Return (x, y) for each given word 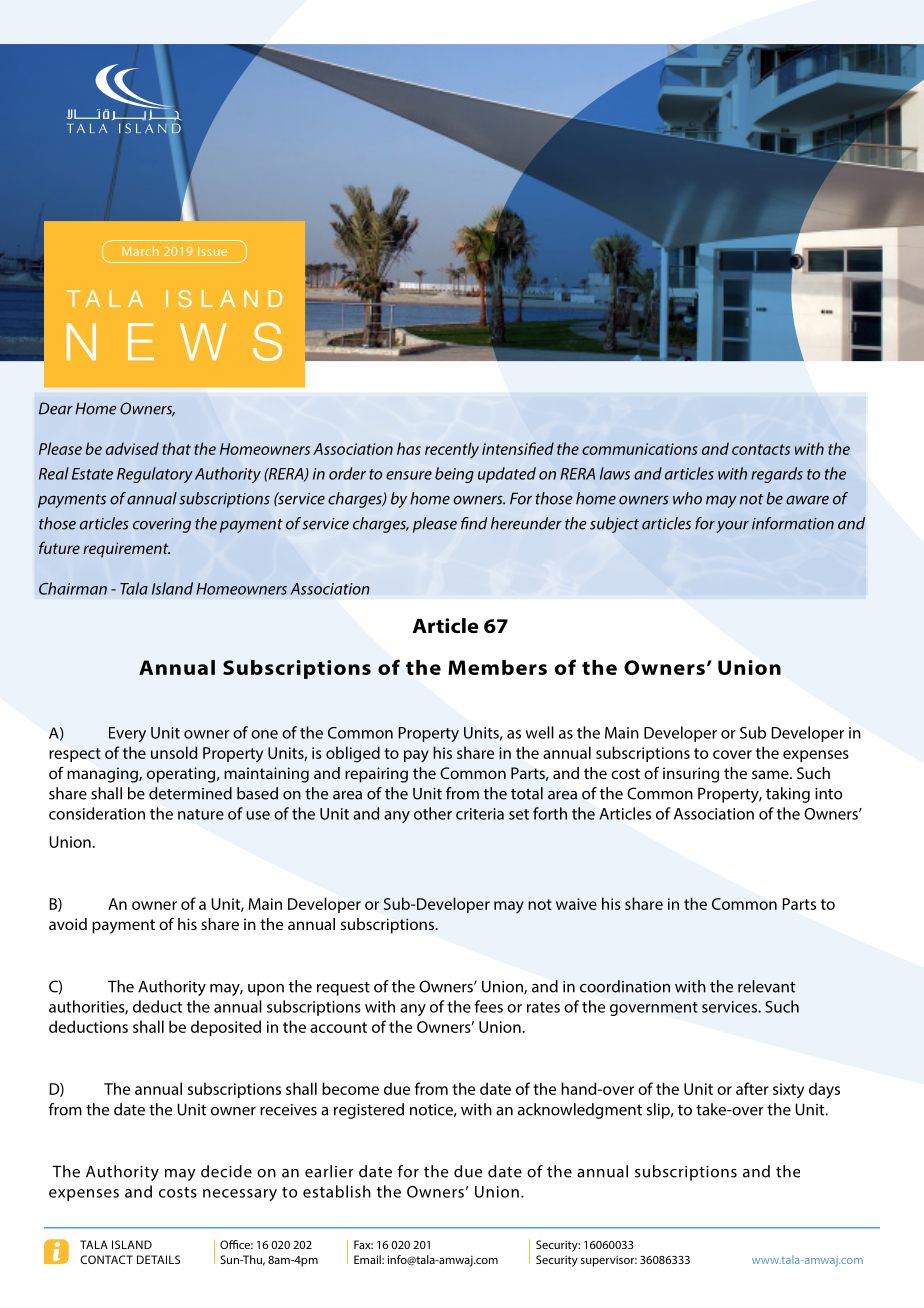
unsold (174, 752)
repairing (376, 775)
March (140, 251)
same (771, 774)
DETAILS (158, 1259)
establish (337, 1191)
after (752, 1088)
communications (639, 449)
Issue (212, 251)
